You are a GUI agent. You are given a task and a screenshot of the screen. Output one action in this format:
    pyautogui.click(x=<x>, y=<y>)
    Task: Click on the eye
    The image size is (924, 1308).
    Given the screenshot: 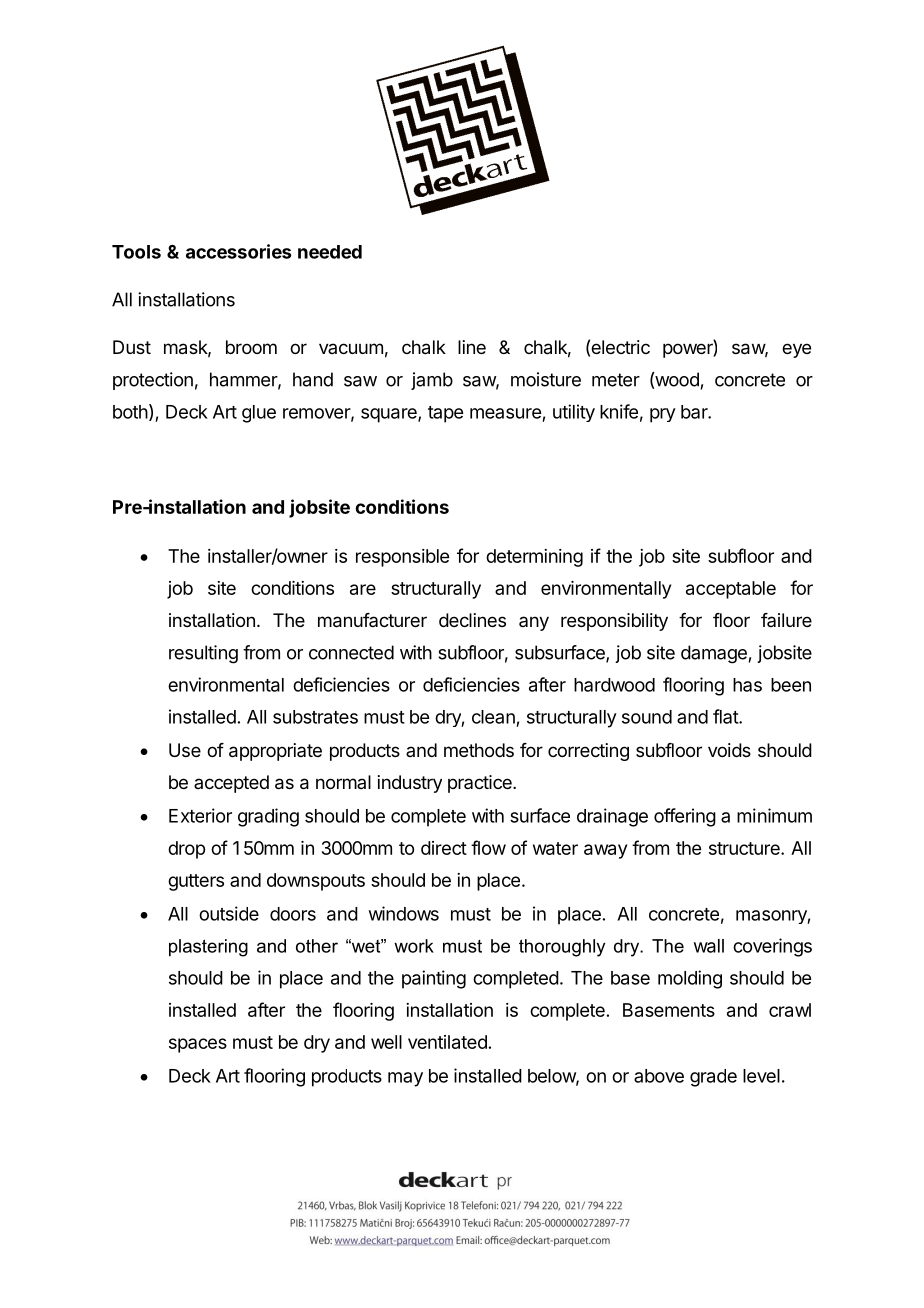 What is the action you would take?
    pyautogui.click(x=796, y=350)
